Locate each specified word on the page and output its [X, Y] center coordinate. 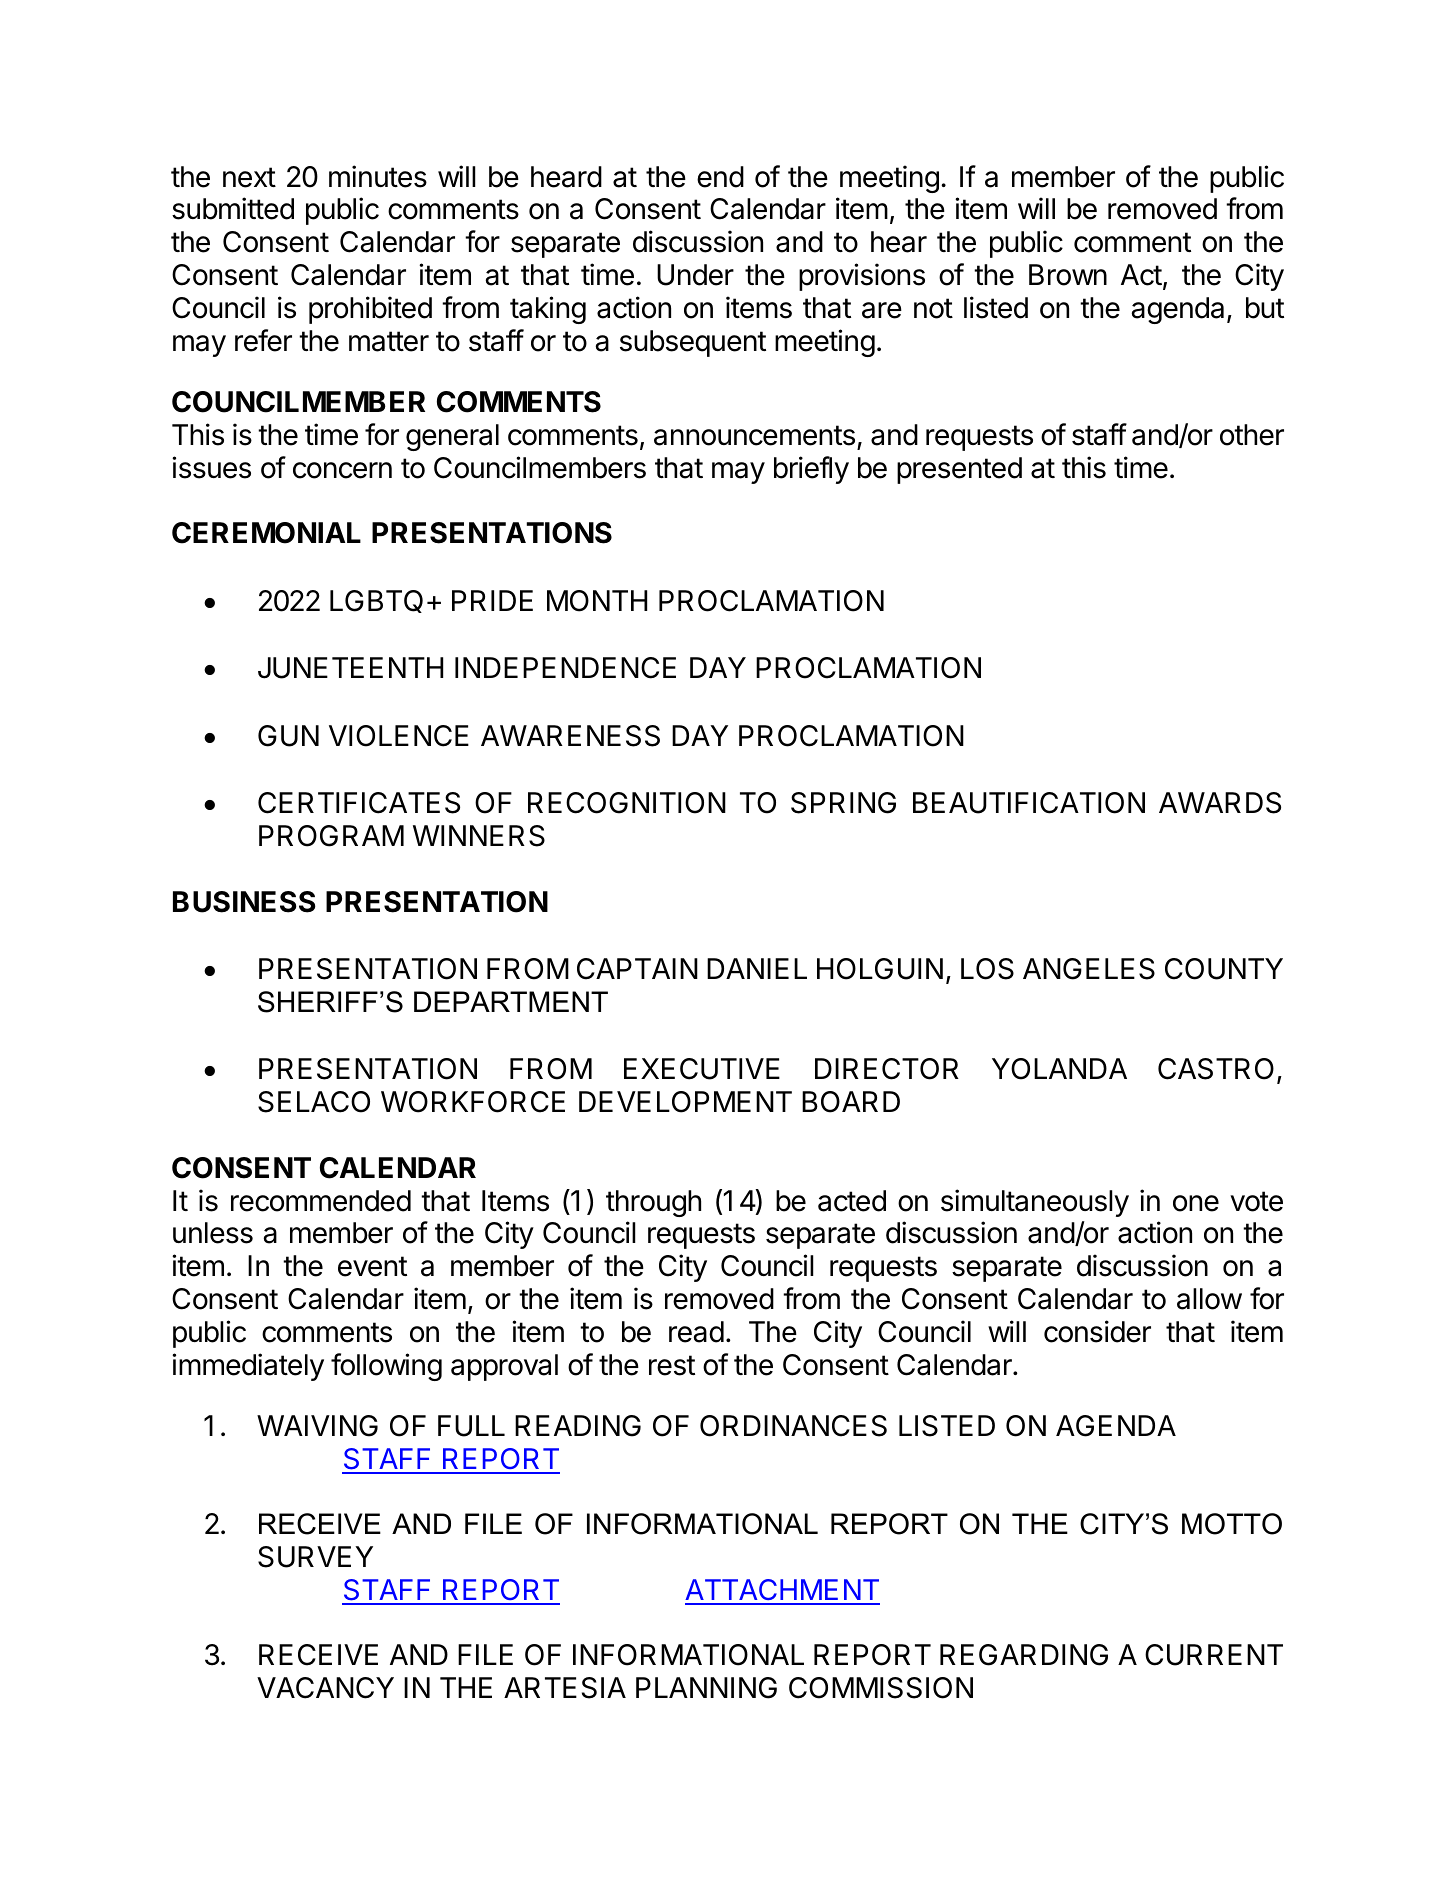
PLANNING [706, 1688]
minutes [378, 176]
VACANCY [325, 1688]
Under [695, 275]
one [1196, 1203]
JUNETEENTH [350, 668]
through [653, 1203]
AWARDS [1220, 803]
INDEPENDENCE [565, 668]
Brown [1068, 275]
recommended [321, 1201]
